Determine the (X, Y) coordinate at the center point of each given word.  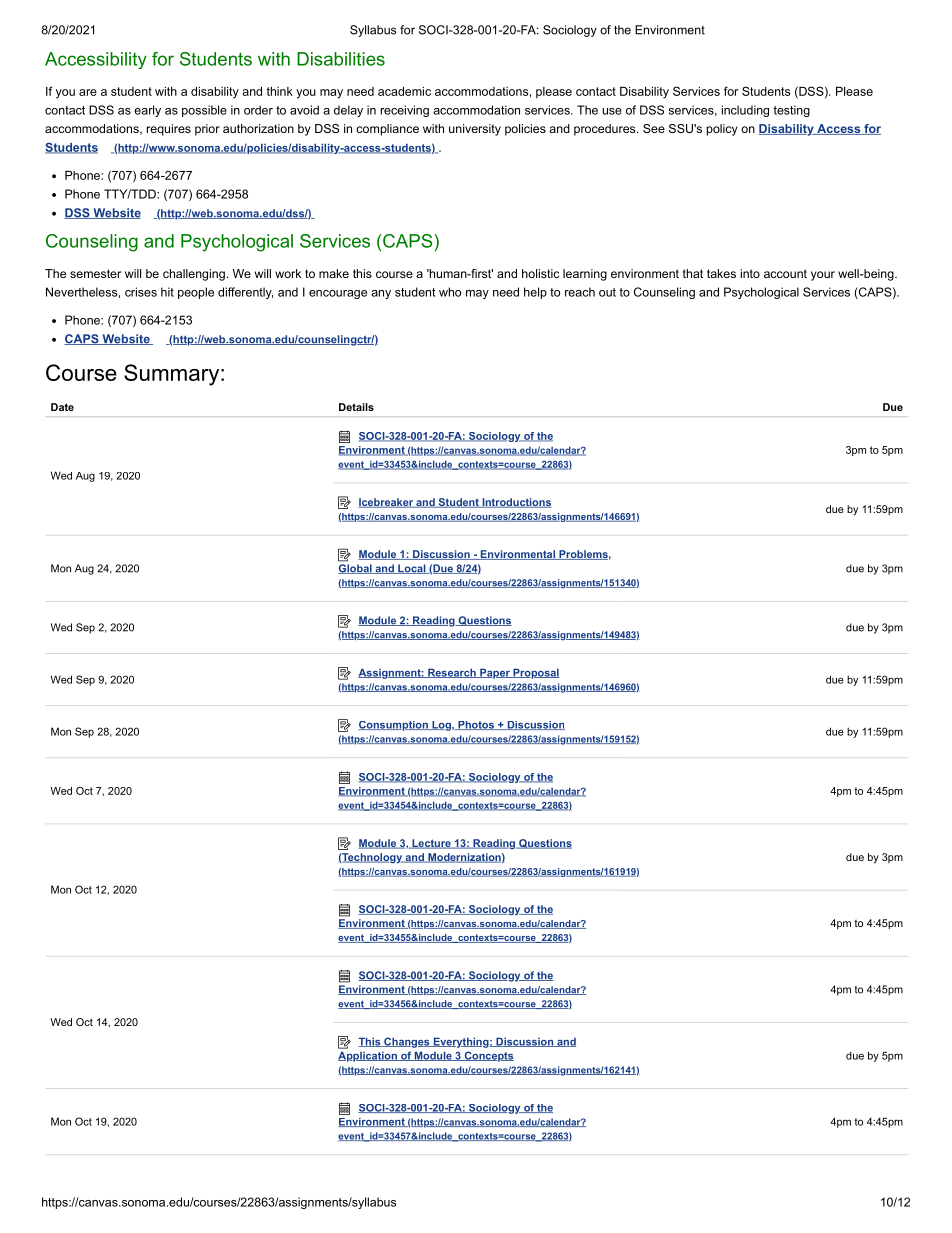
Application (368, 1056)
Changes (407, 1042)
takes (721, 273)
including (745, 111)
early (147, 111)
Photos (476, 725)
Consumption (394, 726)
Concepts (488, 1056)
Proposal (535, 673)
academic (404, 91)
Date (62, 407)
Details (356, 407)
